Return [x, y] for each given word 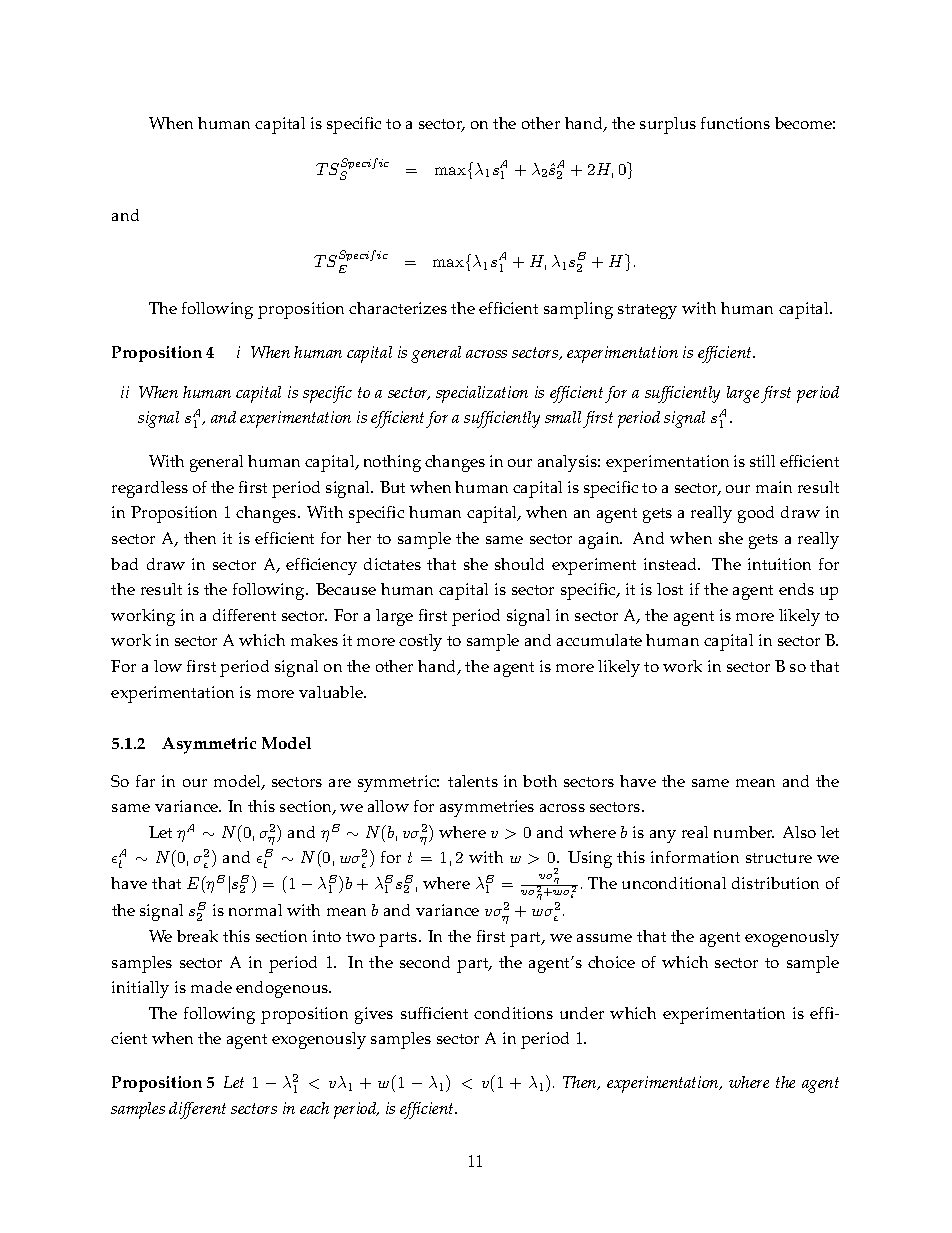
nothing [392, 463]
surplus [668, 125]
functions [735, 123]
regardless [150, 489]
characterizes [398, 308]
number [744, 832]
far [145, 781]
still [762, 461]
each [314, 1108]
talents [473, 781]
